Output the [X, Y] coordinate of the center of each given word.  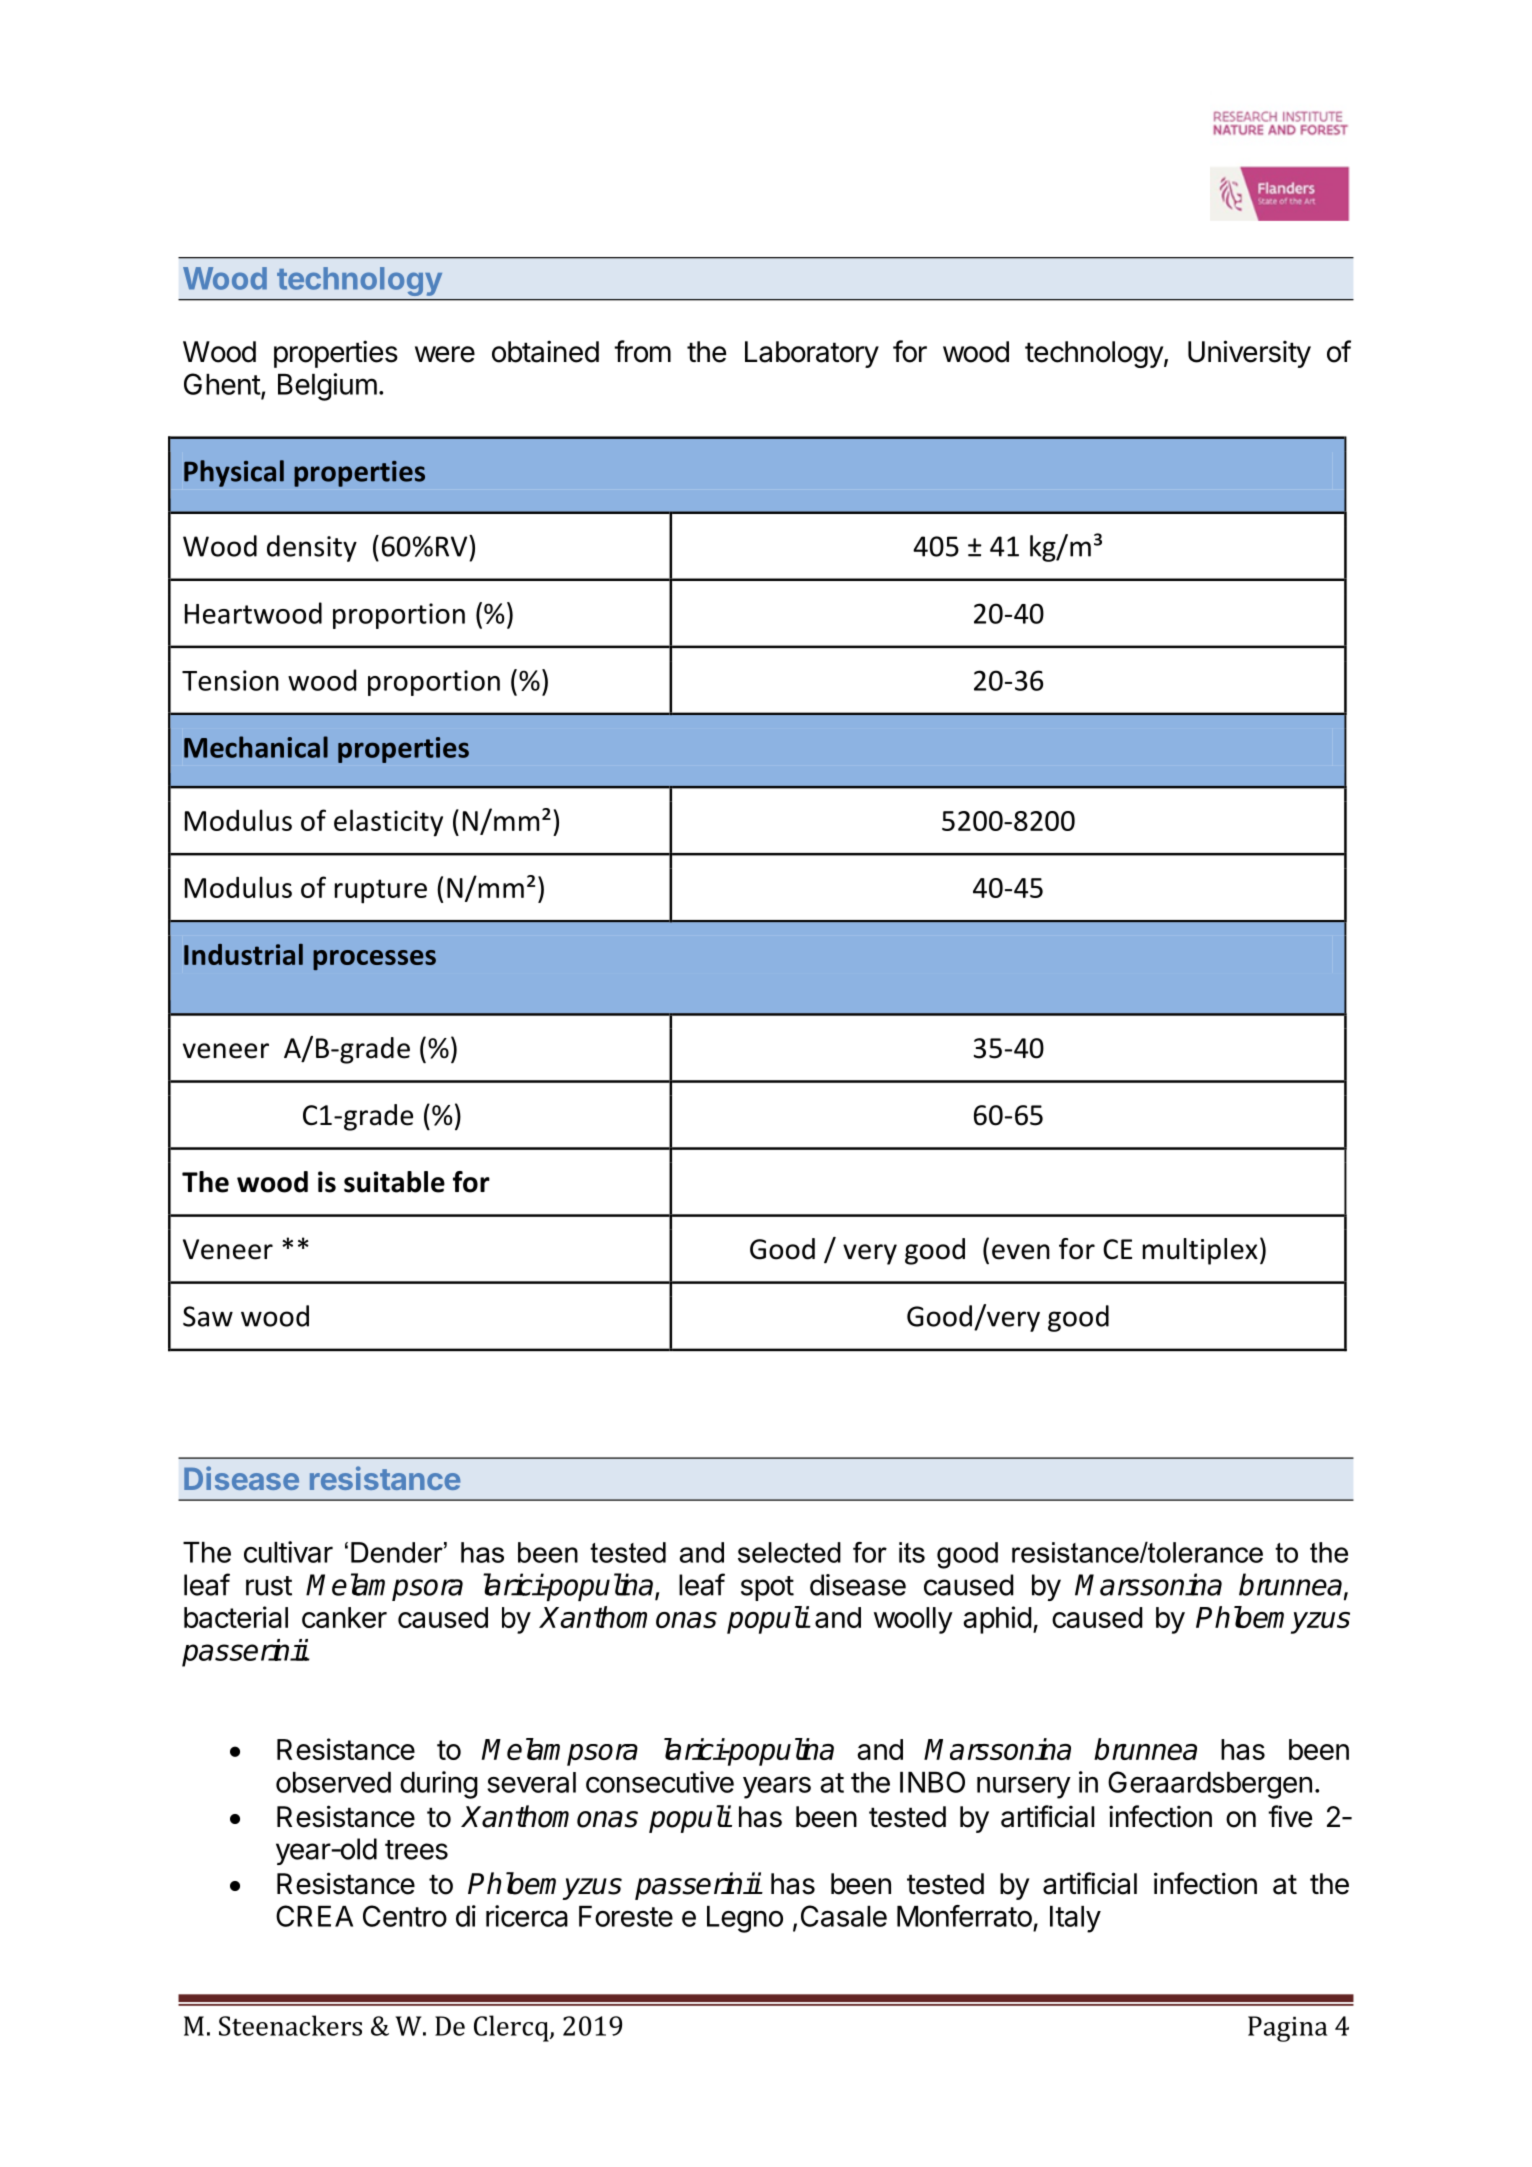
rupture [381, 891]
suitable [394, 1182]
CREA [314, 1916]
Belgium [327, 387]
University [1249, 354]
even [1021, 1252]
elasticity [388, 823]
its [912, 1552]
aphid [997, 1620]
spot [767, 1588]
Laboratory [812, 354]
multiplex [1200, 1251]
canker [344, 1617]
